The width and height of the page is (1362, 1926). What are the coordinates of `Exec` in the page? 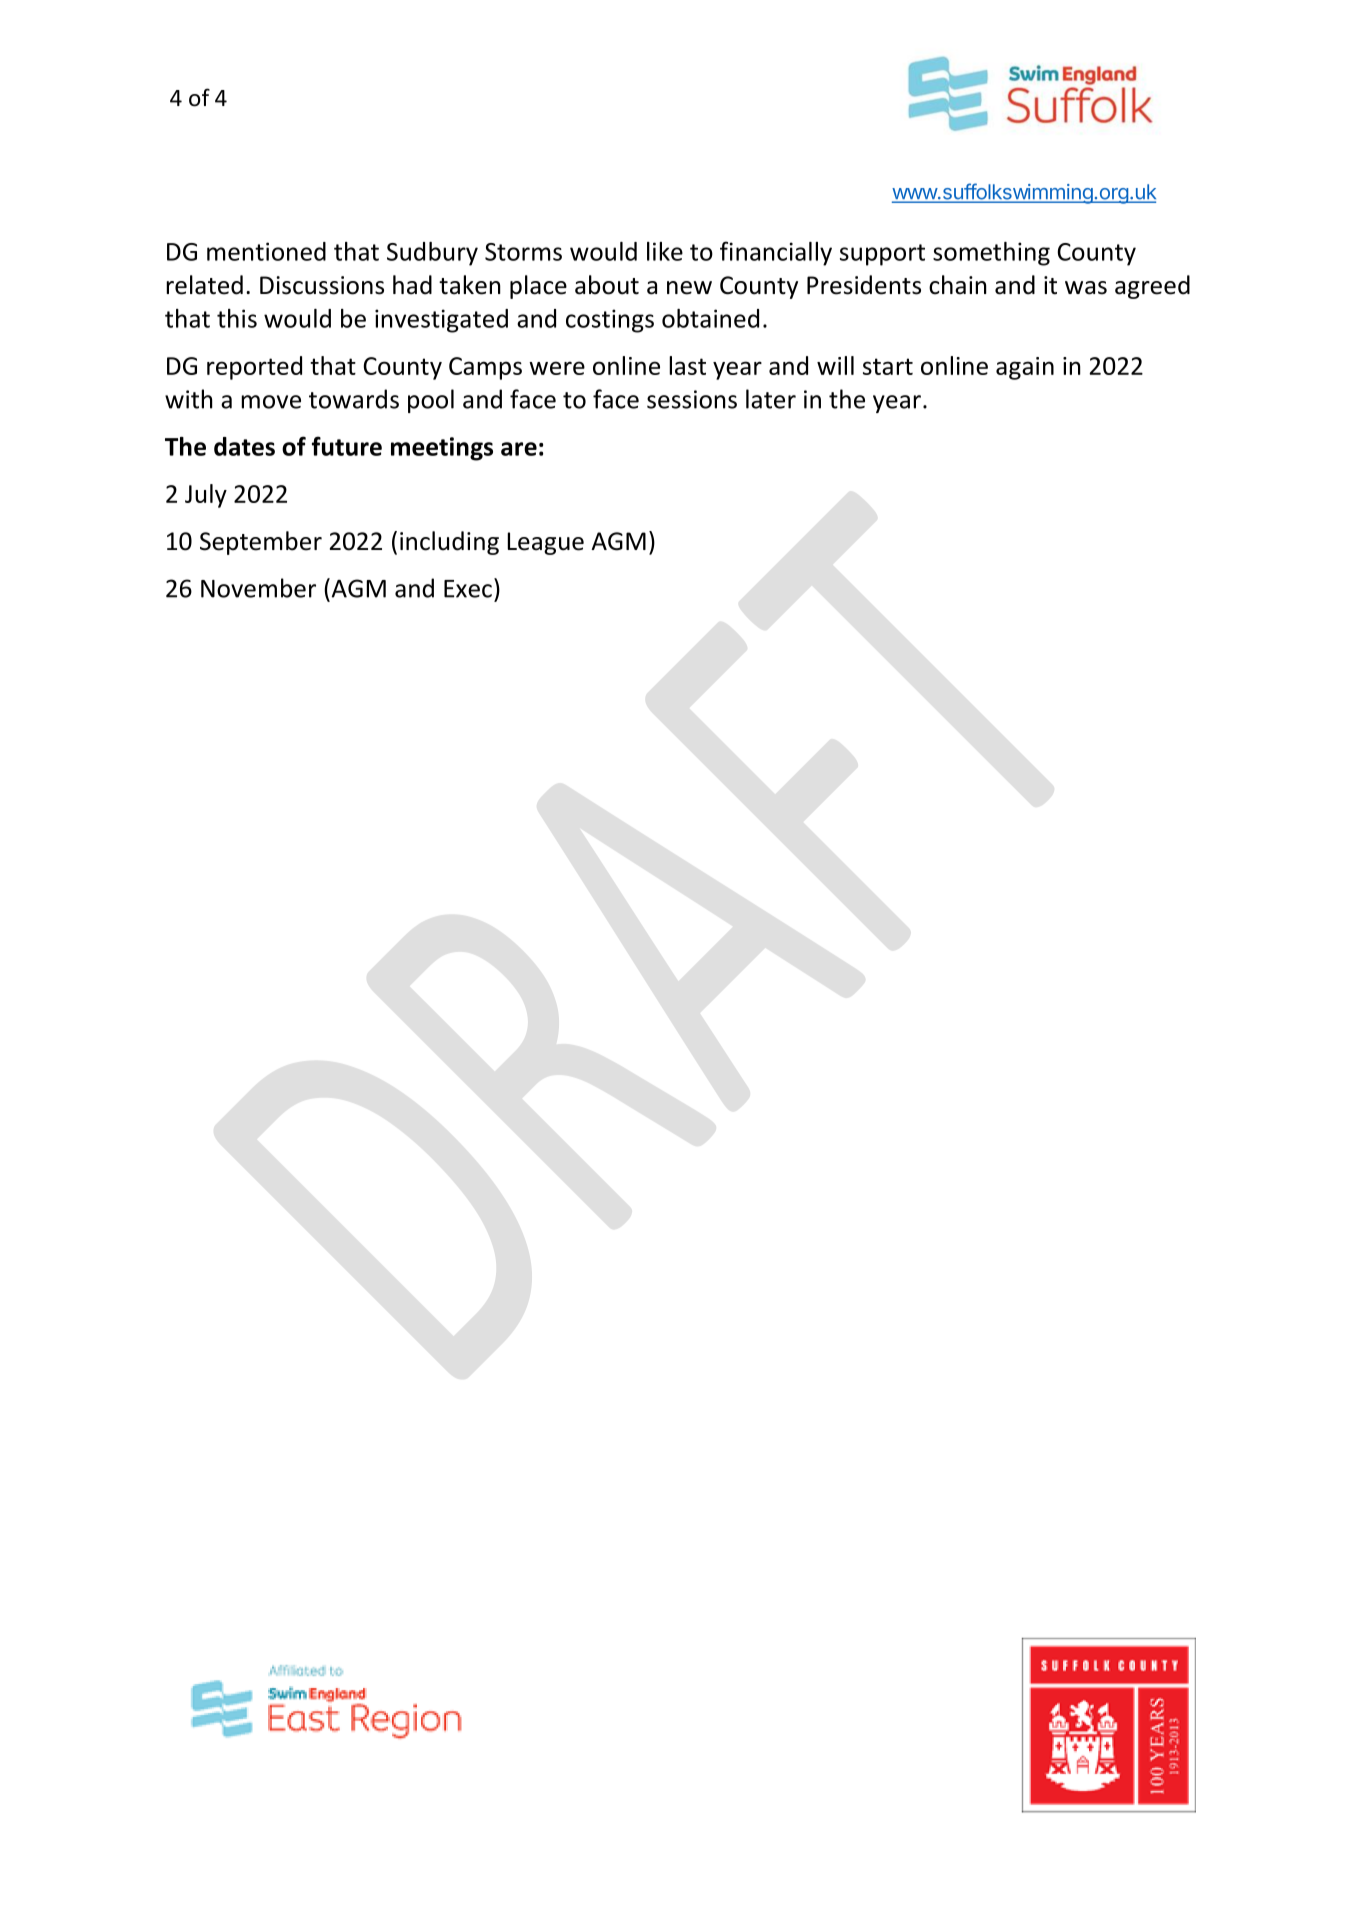 It's located at (468, 589).
